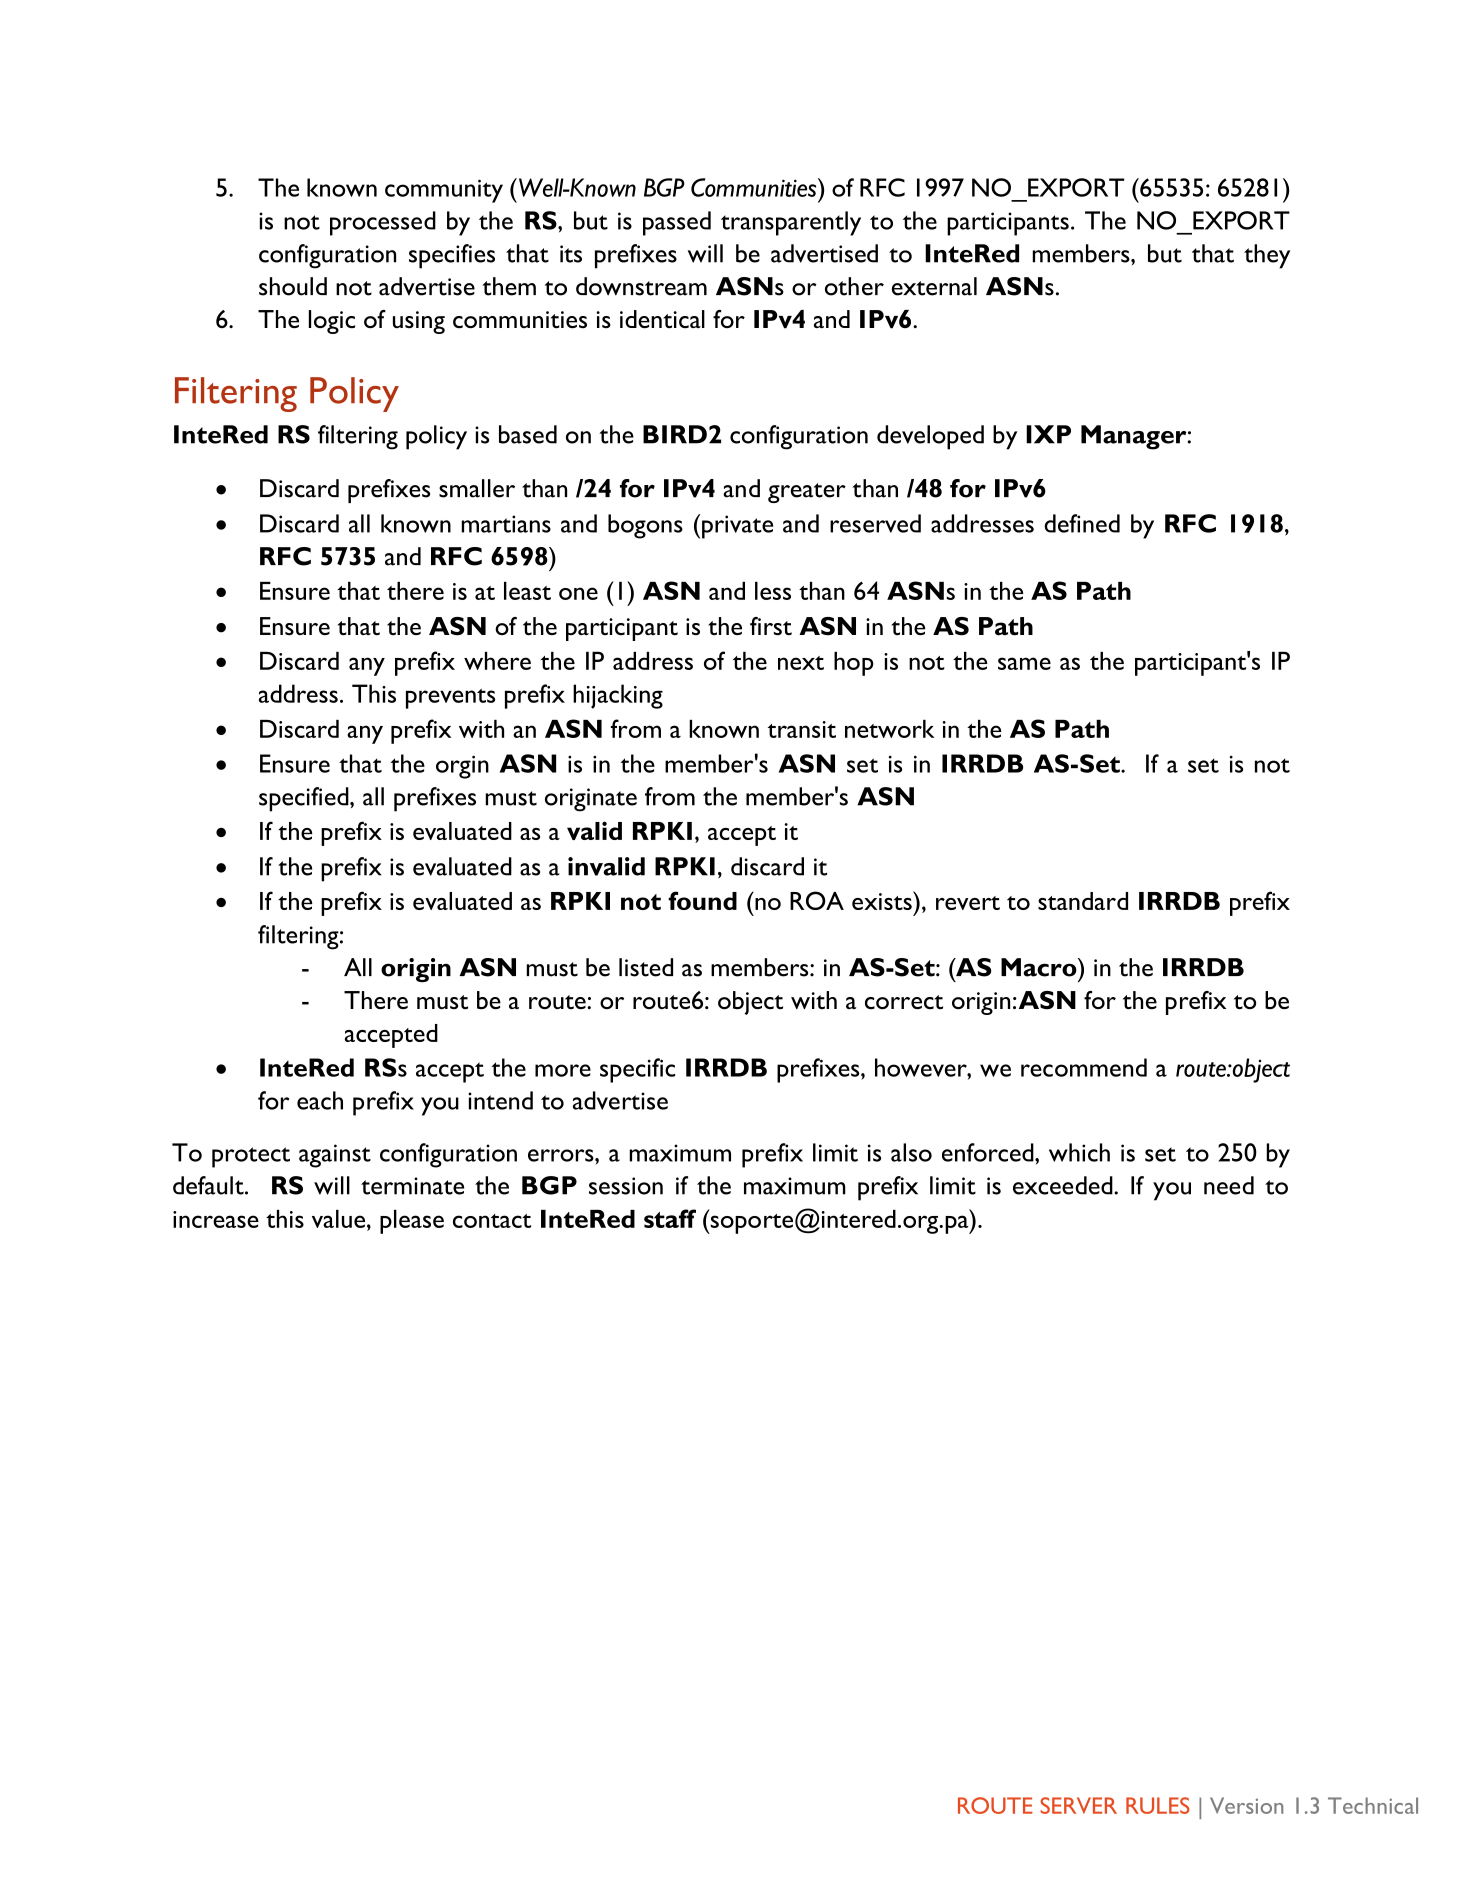 Image resolution: width=1462 pixels, height=1892 pixels. Describe the element at coordinates (802, 729) in the page. I see `transit` at that location.
